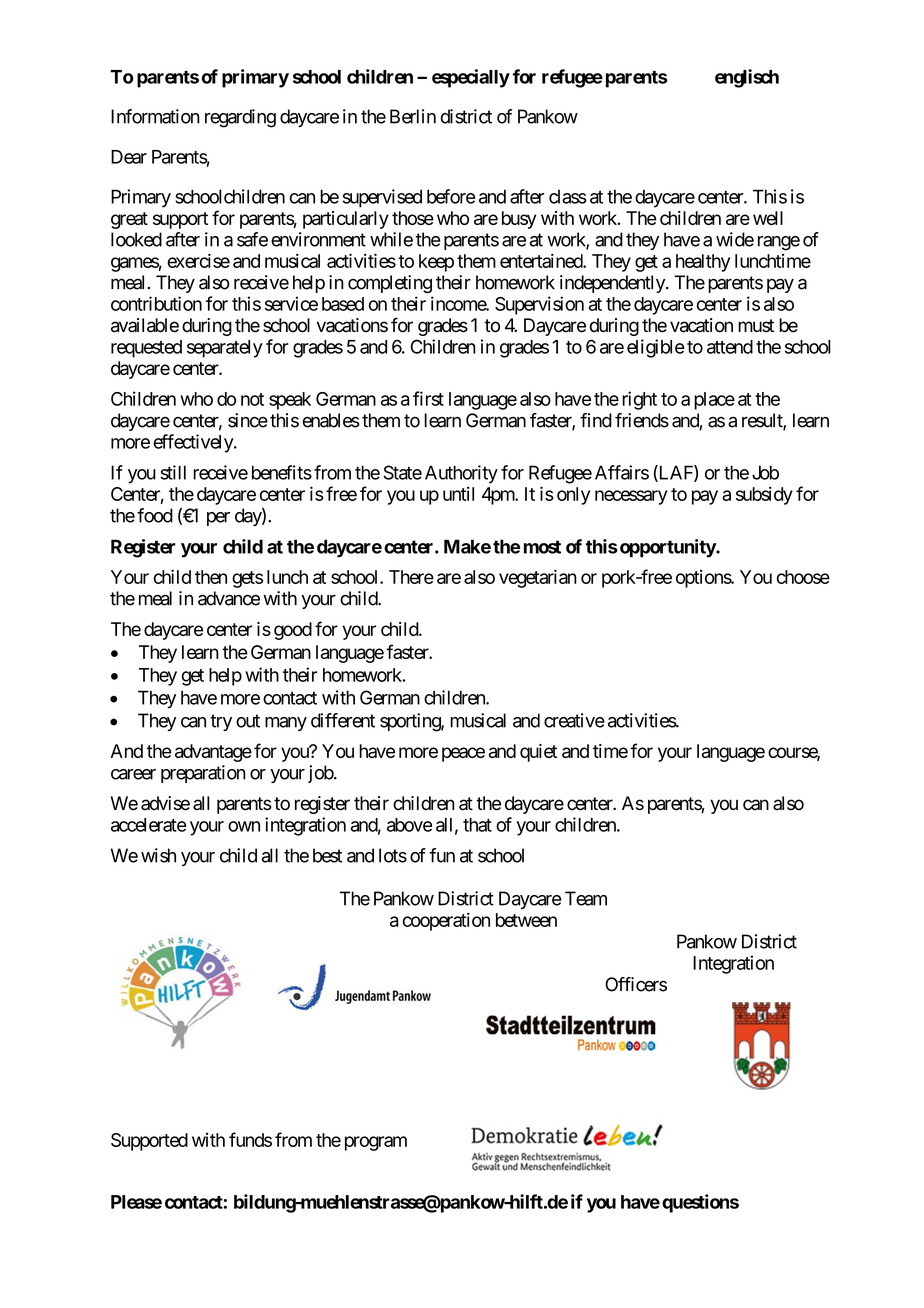 The image size is (924, 1308). Describe the element at coordinates (446, 921) in the document. I see `cooperation` at that location.
